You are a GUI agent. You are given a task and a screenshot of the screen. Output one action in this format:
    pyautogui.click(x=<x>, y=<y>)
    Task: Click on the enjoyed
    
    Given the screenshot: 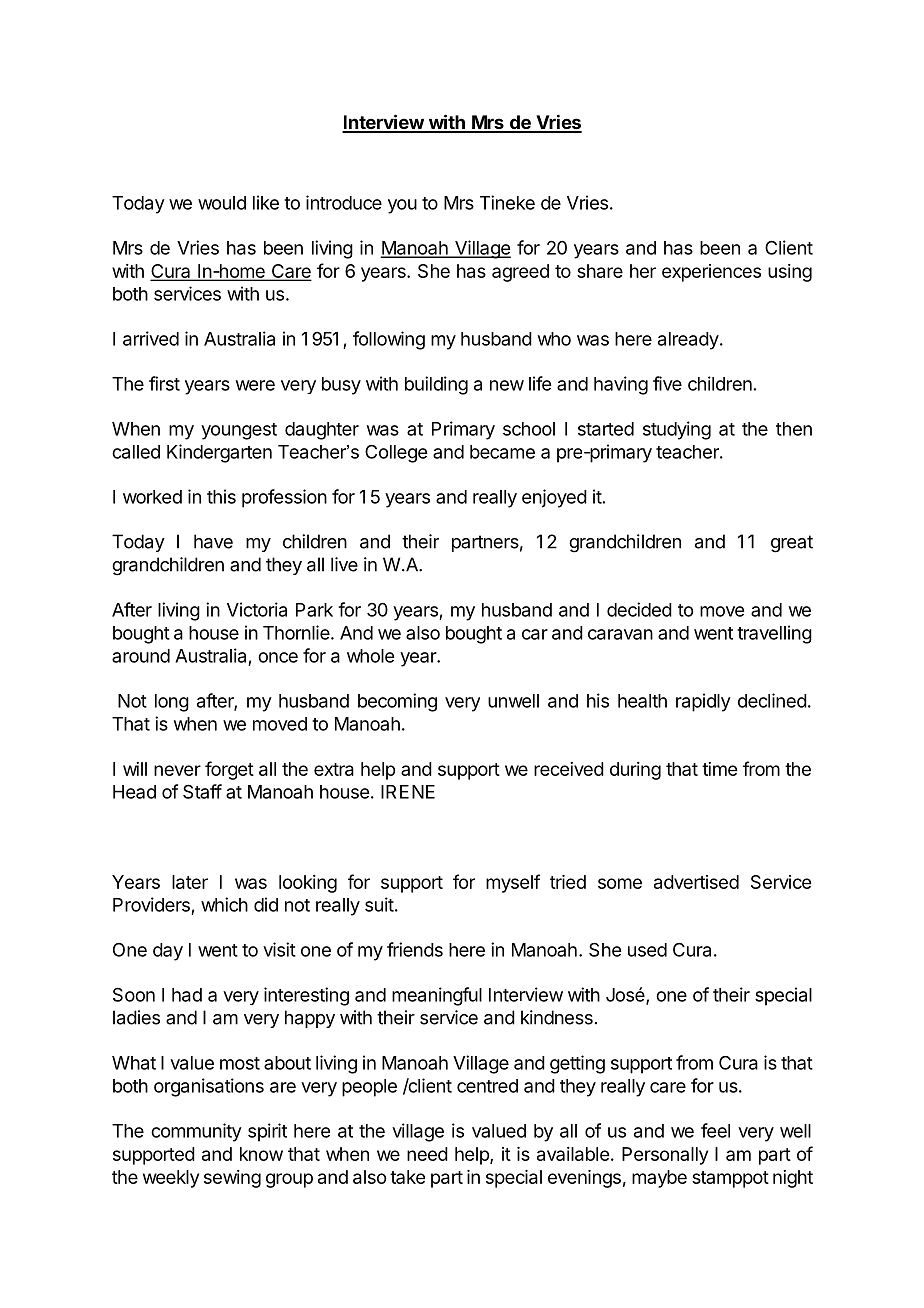 What is the action you would take?
    pyautogui.click(x=554, y=498)
